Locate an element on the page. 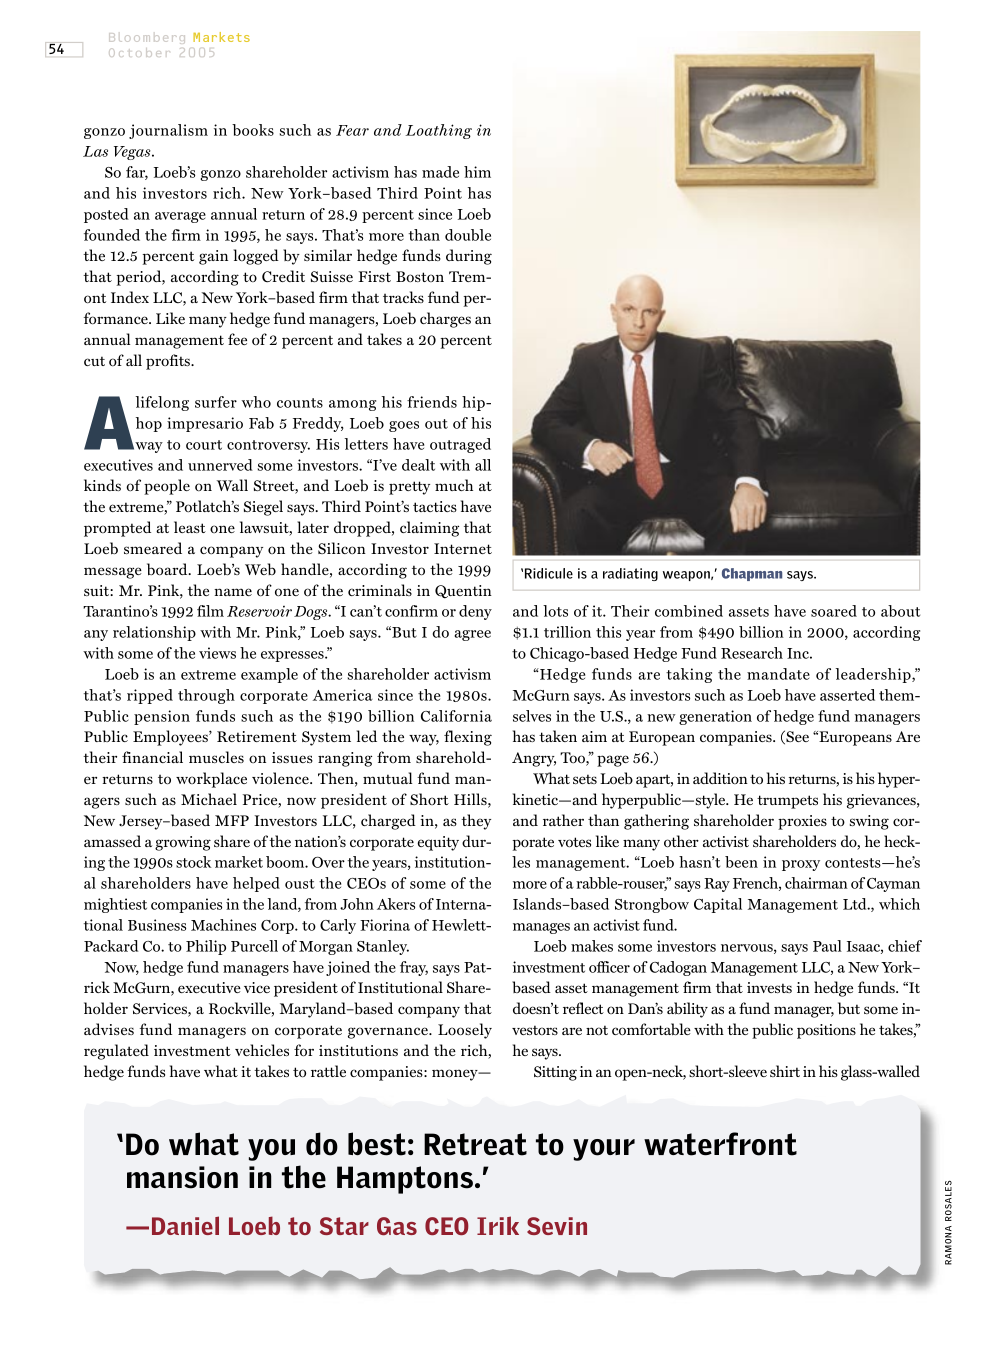  proxies is located at coordinates (802, 822).
